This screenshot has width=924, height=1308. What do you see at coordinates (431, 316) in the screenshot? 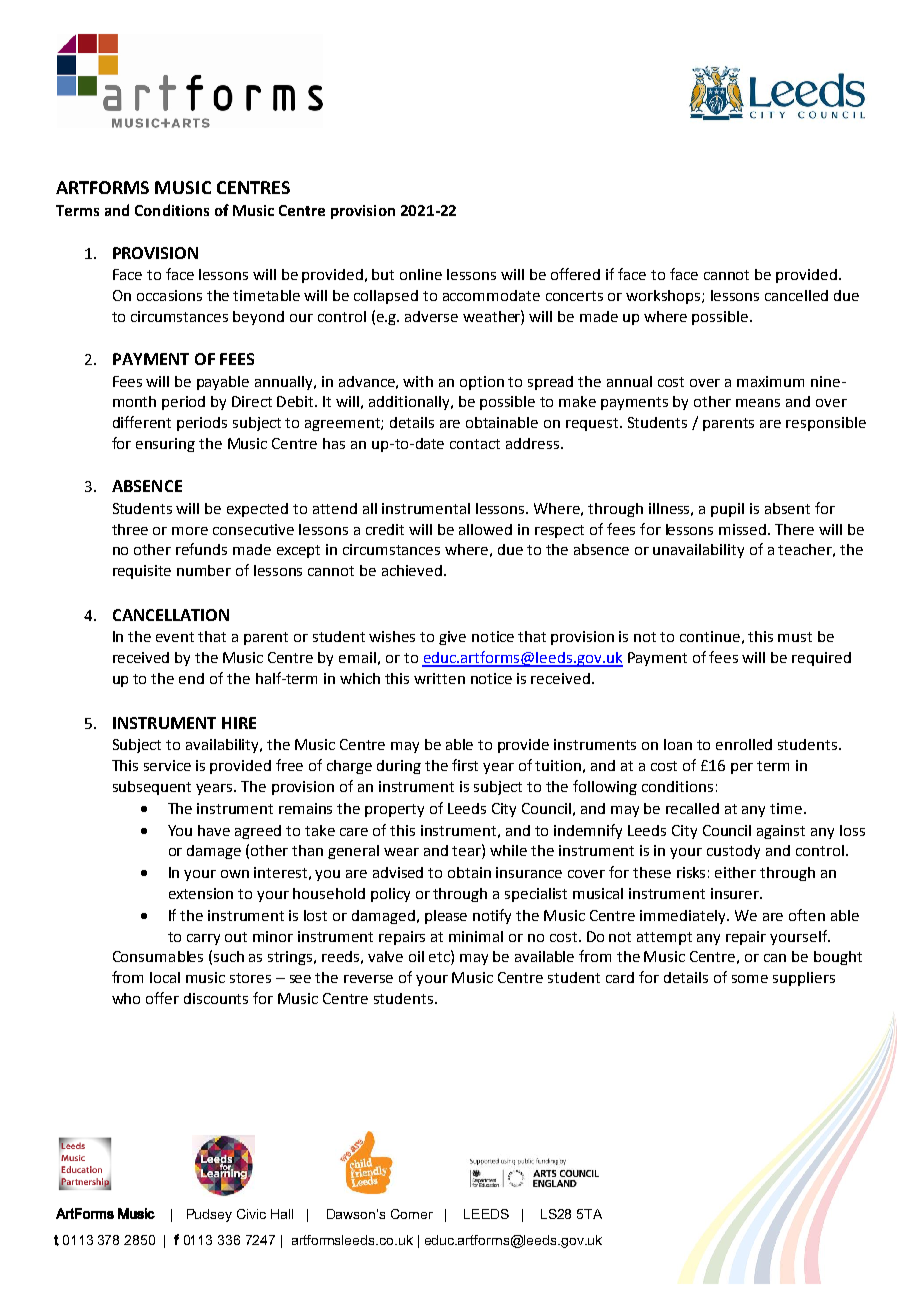
I see `adverse` at bounding box center [431, 316].
